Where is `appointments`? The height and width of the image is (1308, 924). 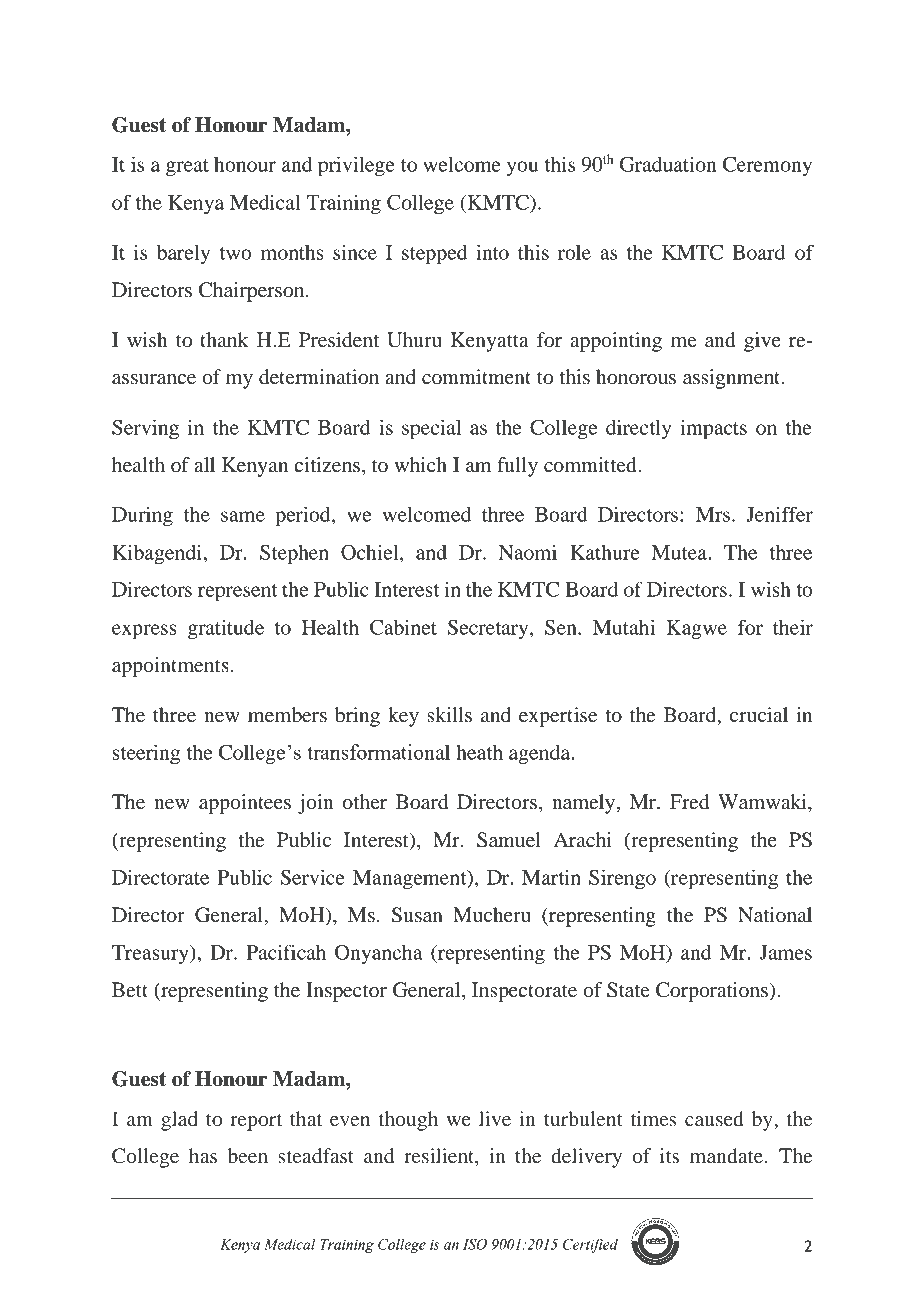
appointments is located at coordinates (170, 667).
